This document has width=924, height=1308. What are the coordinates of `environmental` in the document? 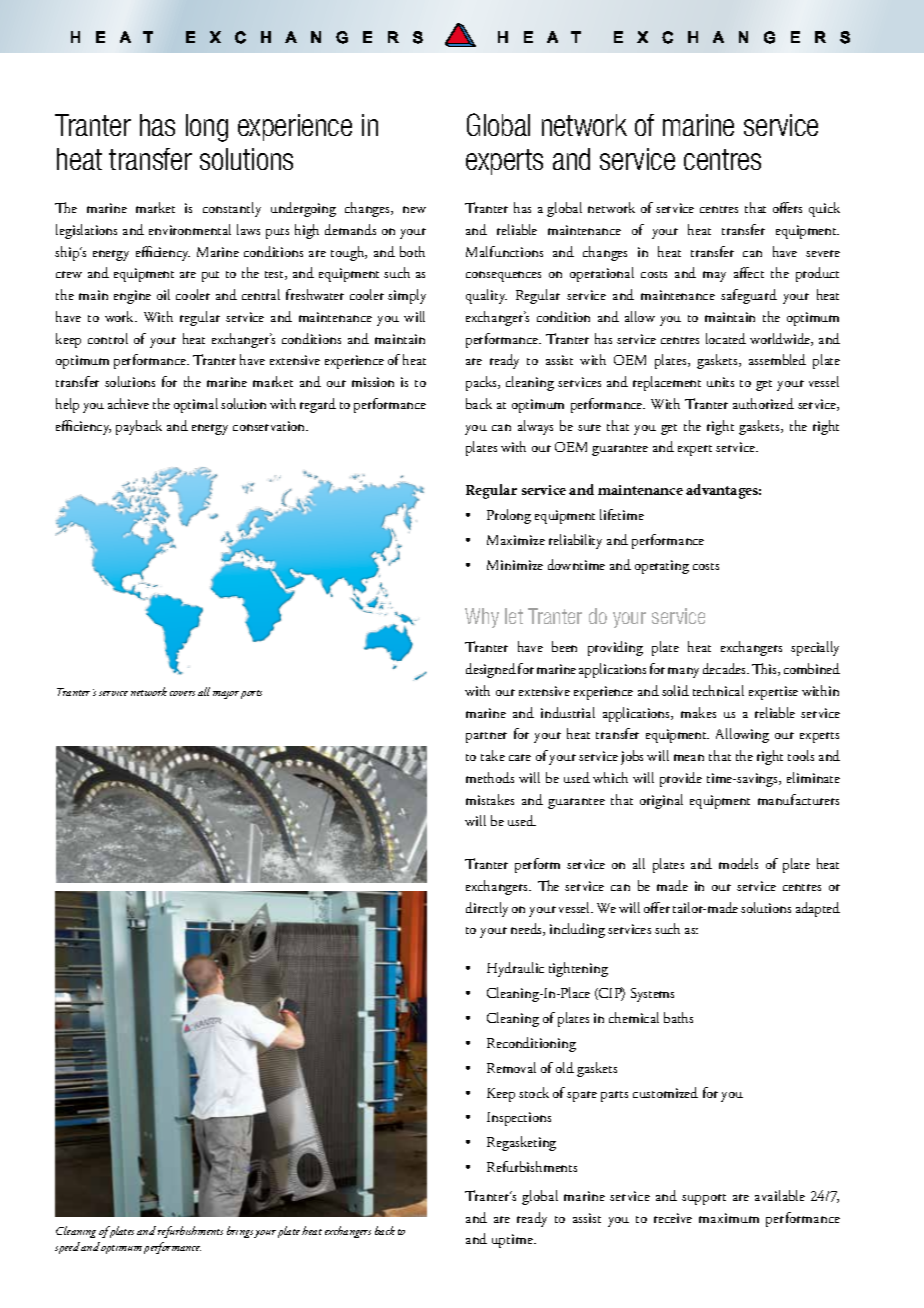 It's located at (190, 229).
